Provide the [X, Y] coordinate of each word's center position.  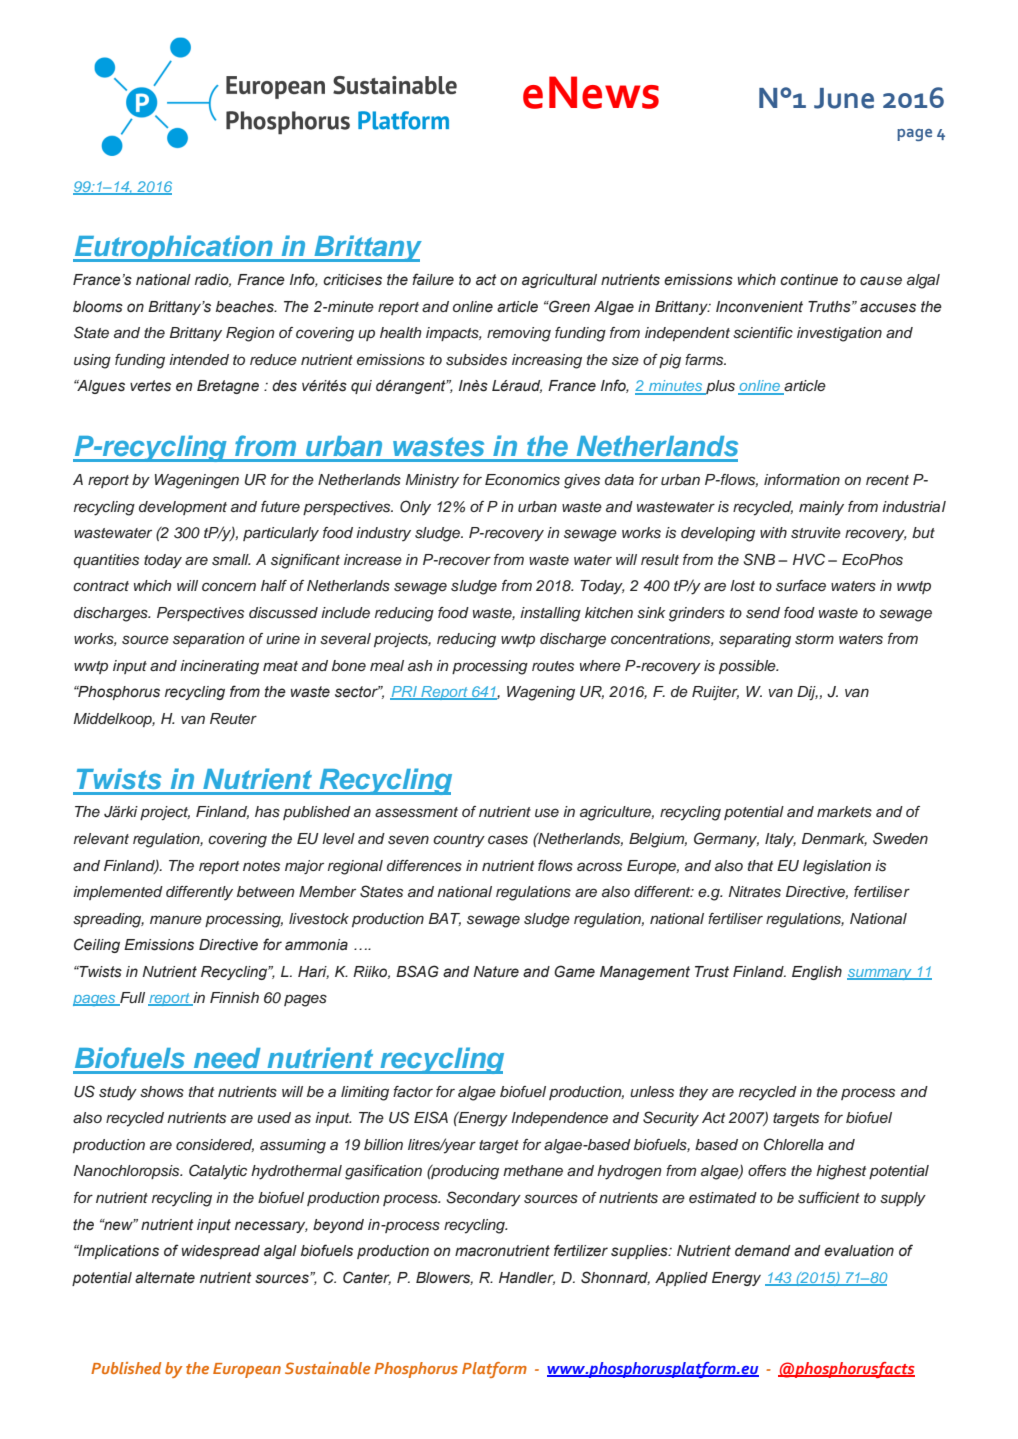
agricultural [559, 281]
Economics [522, 480]
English [817, 973]
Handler [527, 1278]
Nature [496, 972]
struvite [816, 533]
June [844, 98]
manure [176, 920]
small [231, 560]
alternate [165, 1278]
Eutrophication [174, 248]
